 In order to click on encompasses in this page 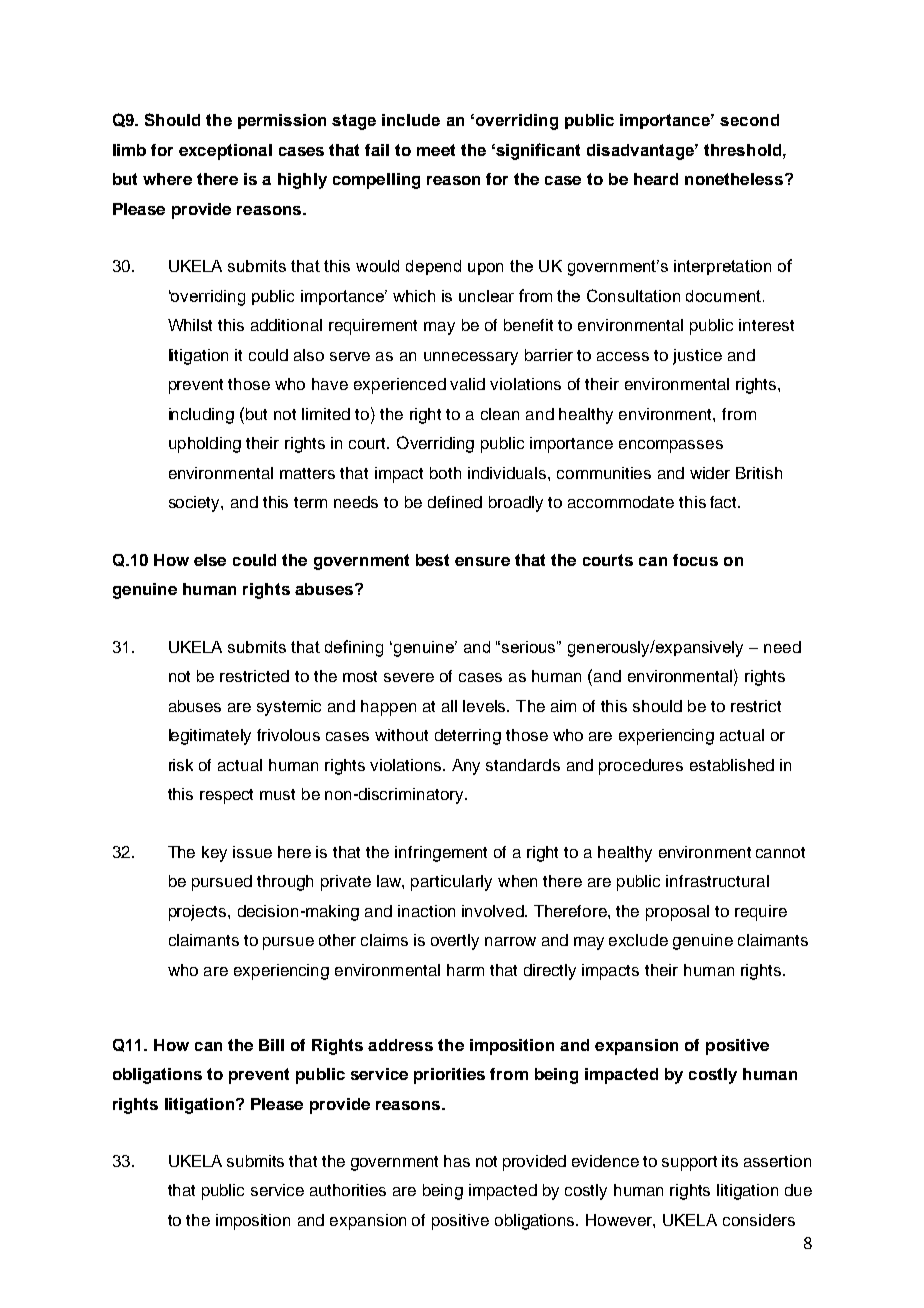, I will do `click(671, 446)`.
